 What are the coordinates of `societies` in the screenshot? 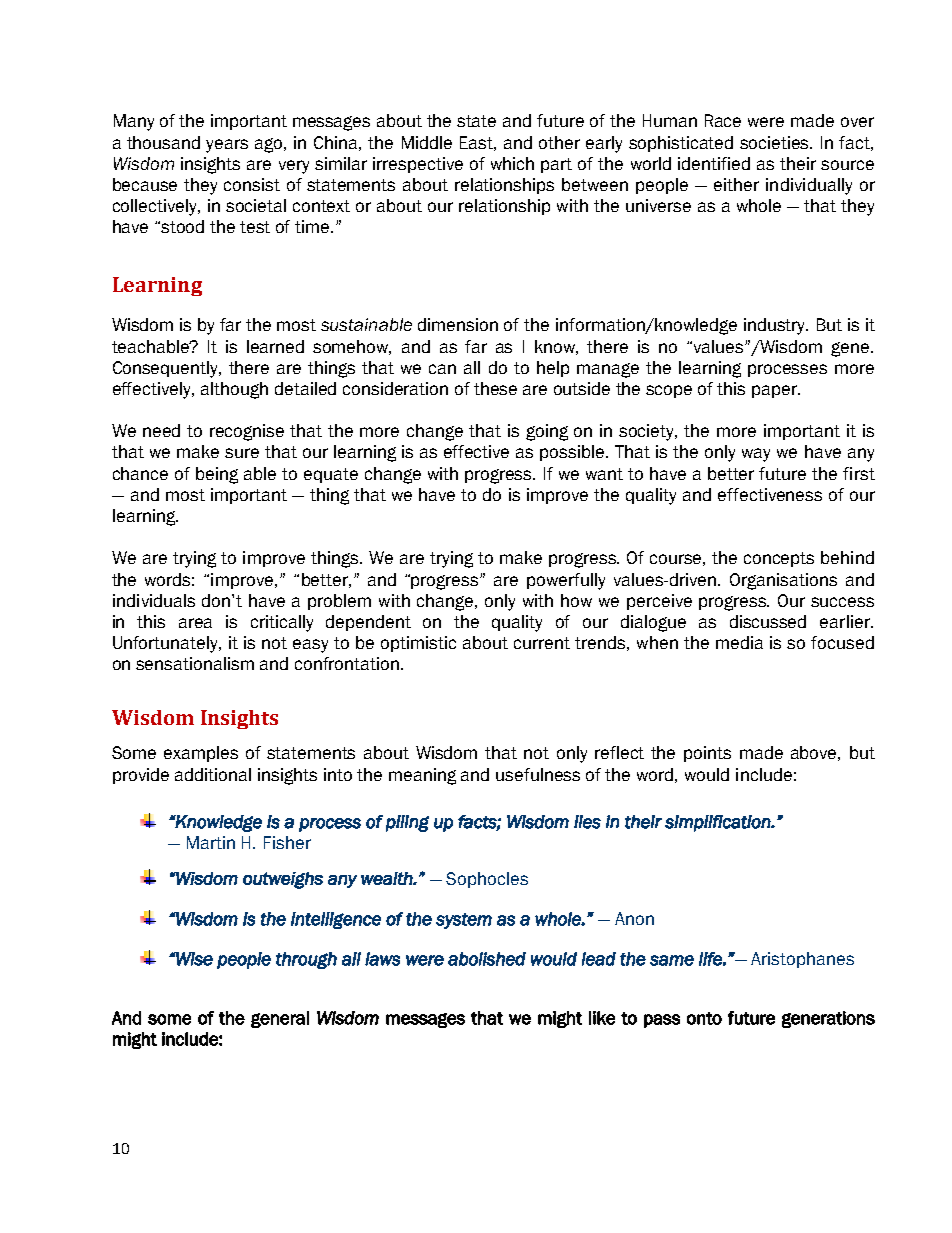 It's located at (776, 142).
